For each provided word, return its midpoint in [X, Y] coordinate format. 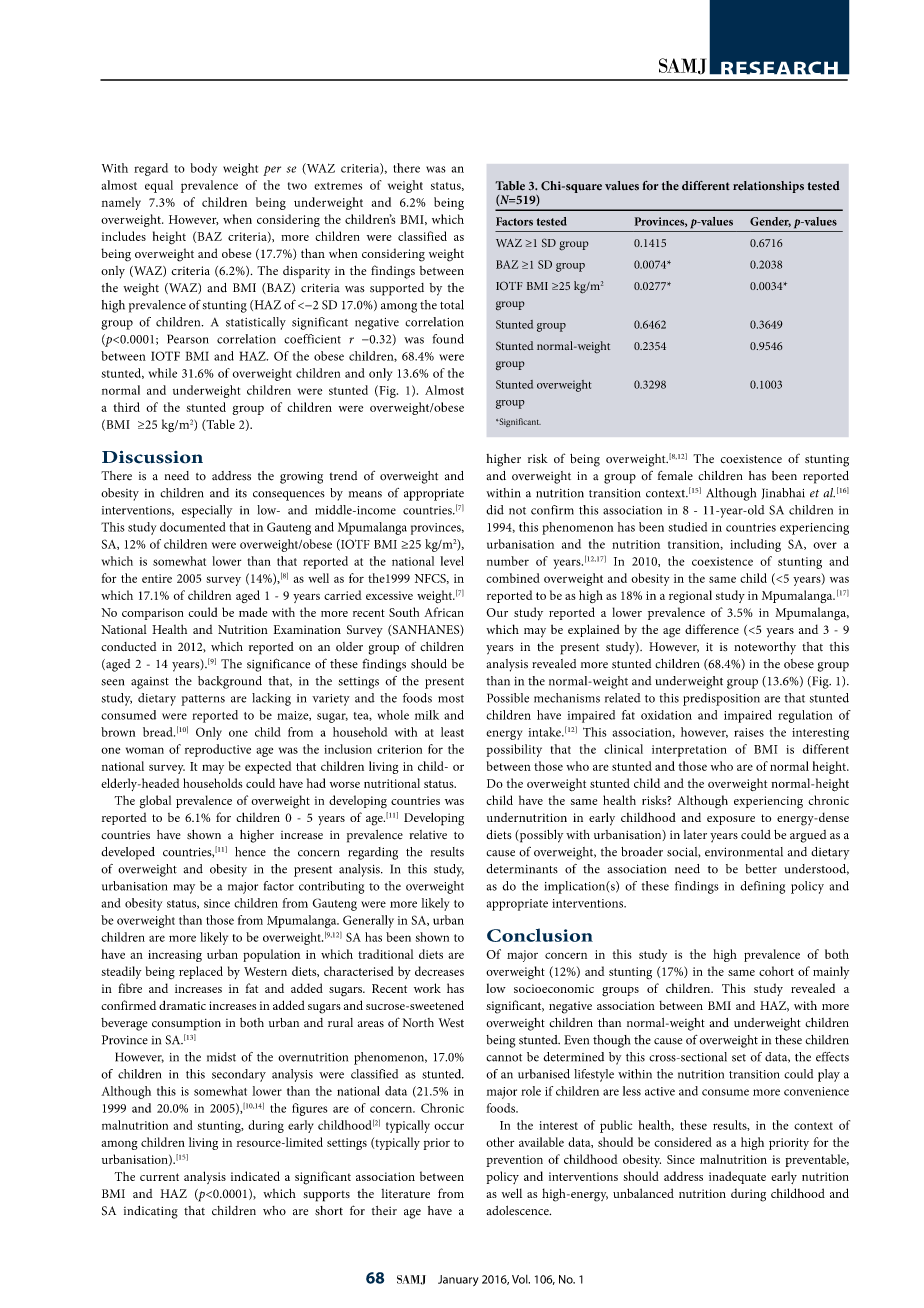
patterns [203, 700]
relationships [768, 187]
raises [749, 732]
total [452, 305]
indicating [151, 1212]
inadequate [737, 1177]
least [452, 732]
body [204, 169]
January [458, 1280]
